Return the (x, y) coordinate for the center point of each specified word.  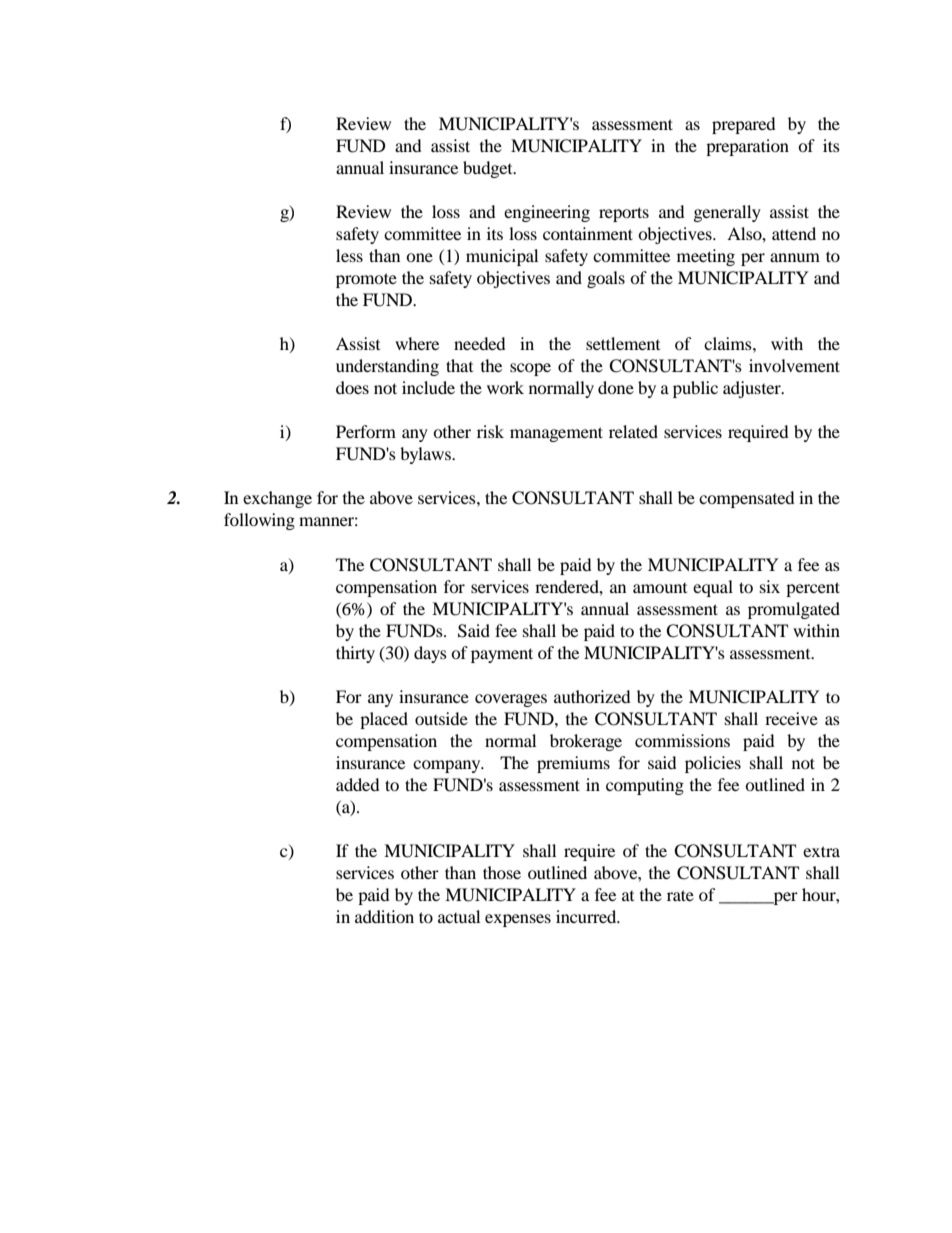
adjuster (753, 389)
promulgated (794, 610)
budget (489, 169)
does (352, 387)
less (349, 255)
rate (680, 895)
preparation (747, 147)
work (505, 387)
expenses (518, 920)
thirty (355, 654)
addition (384, 916)
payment (502, 655)
